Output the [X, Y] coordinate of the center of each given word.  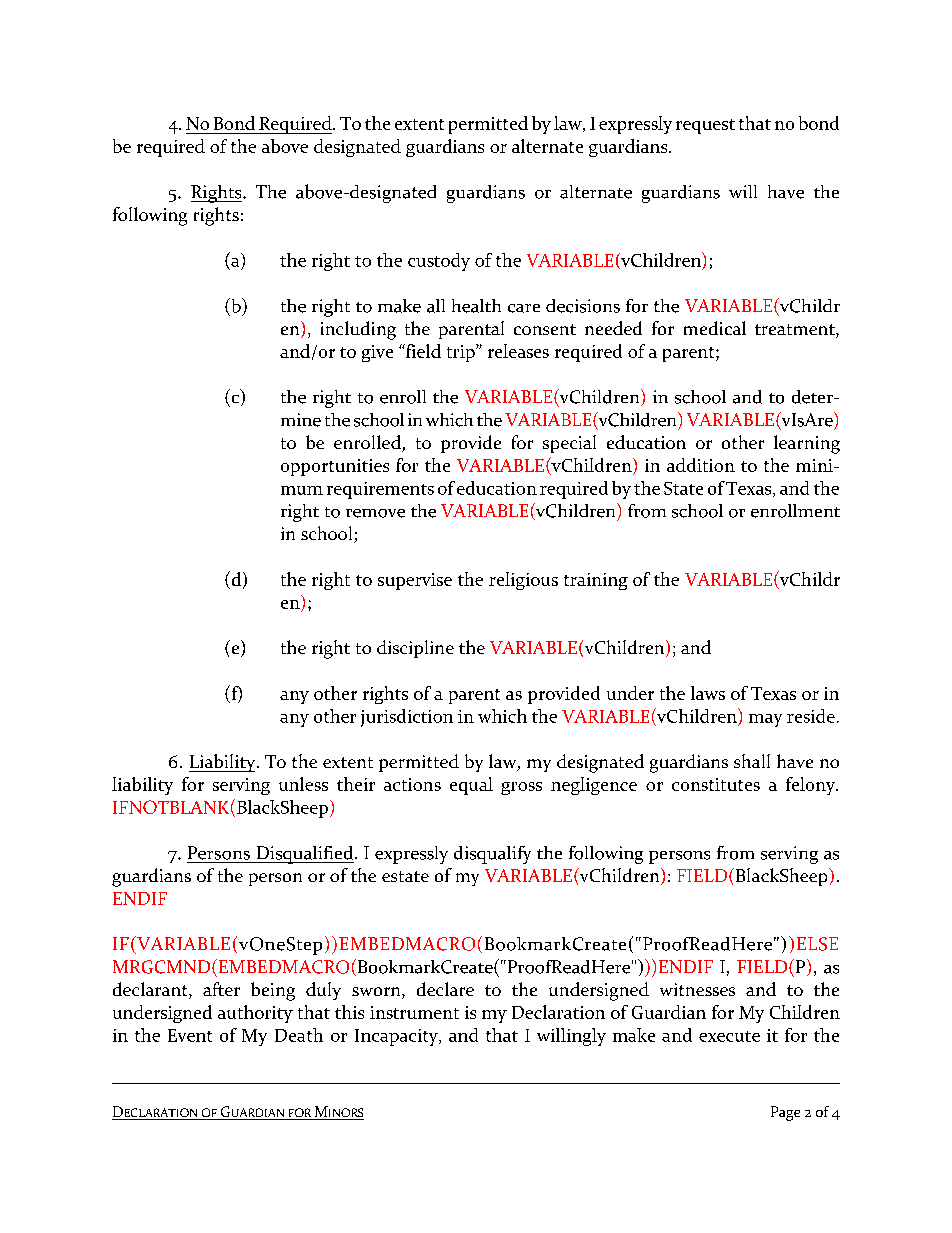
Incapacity [397, 1037]
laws [708, 693]
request [705, 126]
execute [729, 1036]
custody [439, 262]
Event [190, 1035]
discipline [415, 649]
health [476, 306]
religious [523, 581]
